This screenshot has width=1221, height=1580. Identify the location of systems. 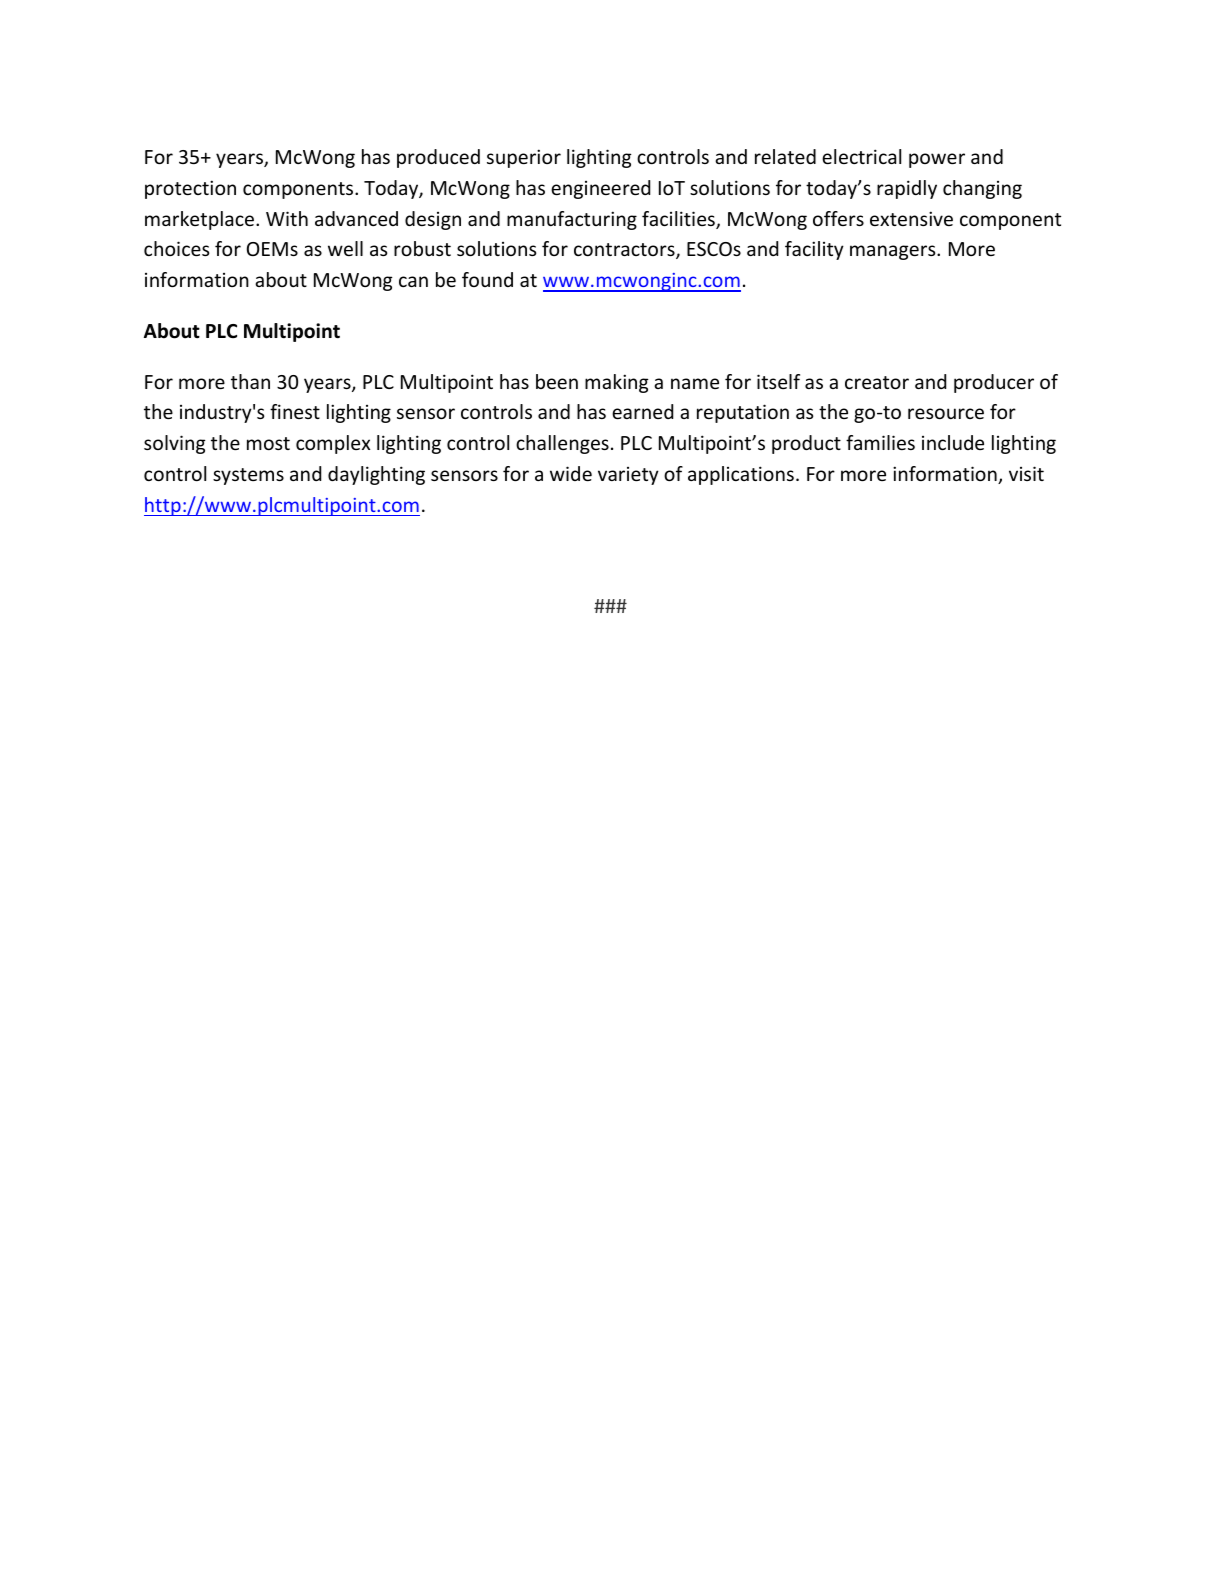
(248, 476).
